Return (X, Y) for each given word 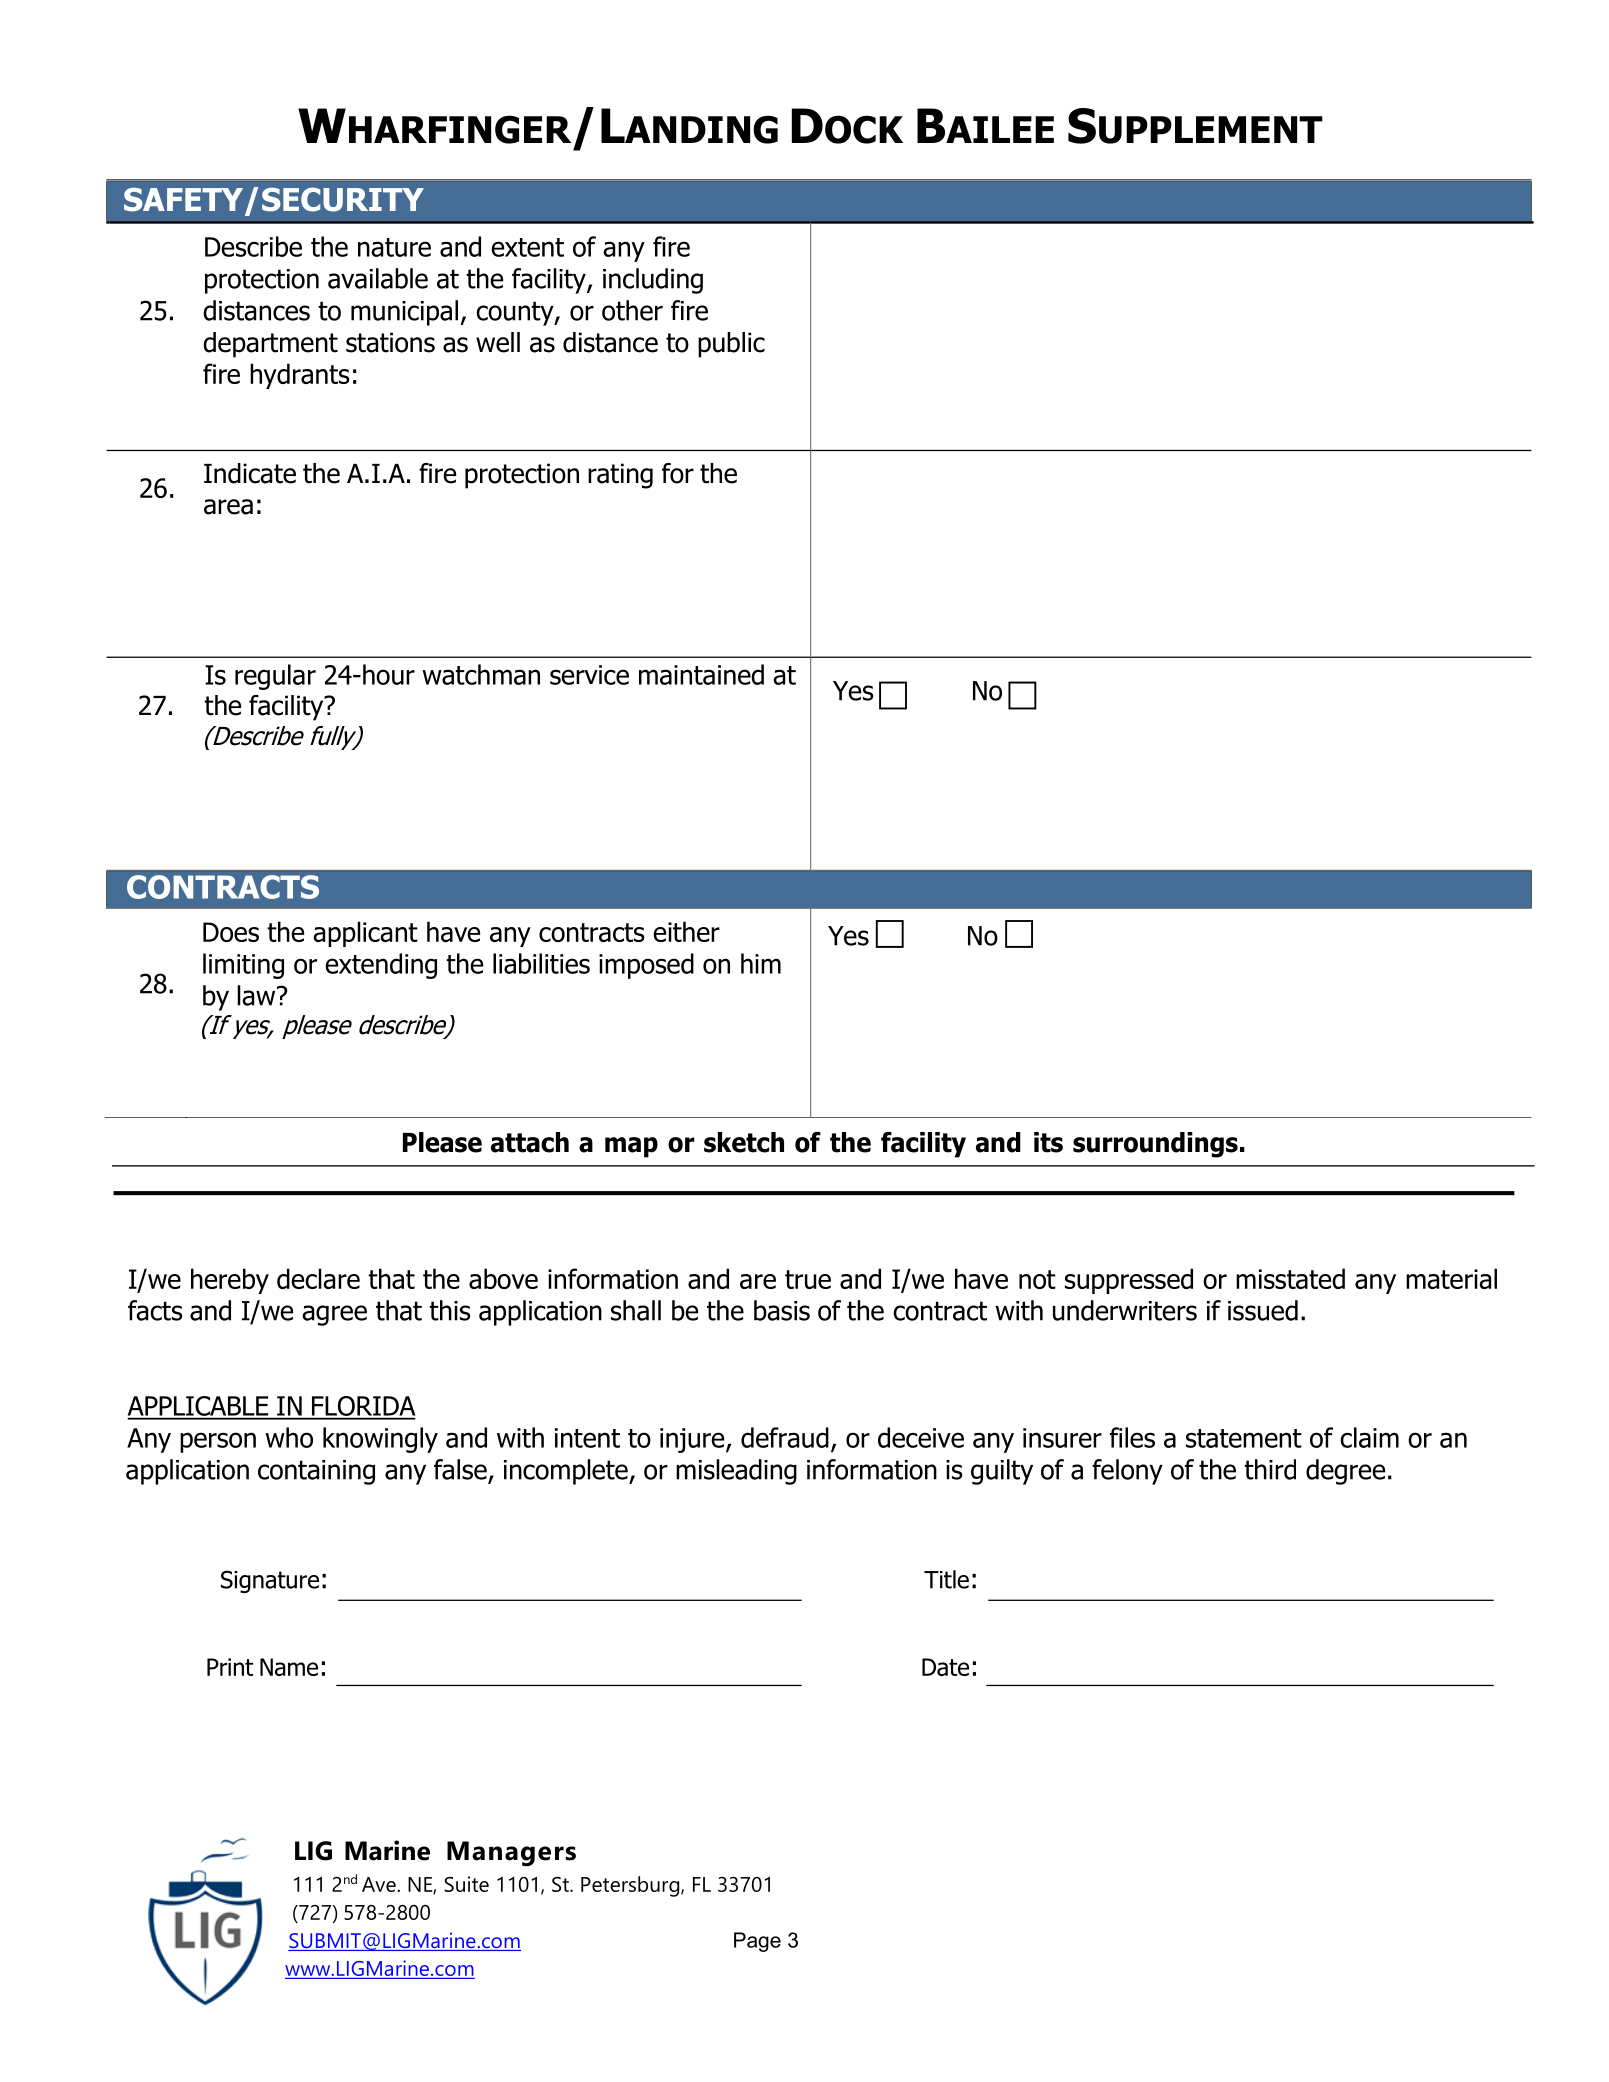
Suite (466, 1884)
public (731, 345)
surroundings (1155, 1145)
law (257, 995)
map (631, 1147)
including (653, 281)
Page (757, 1942)
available (378, 278)
